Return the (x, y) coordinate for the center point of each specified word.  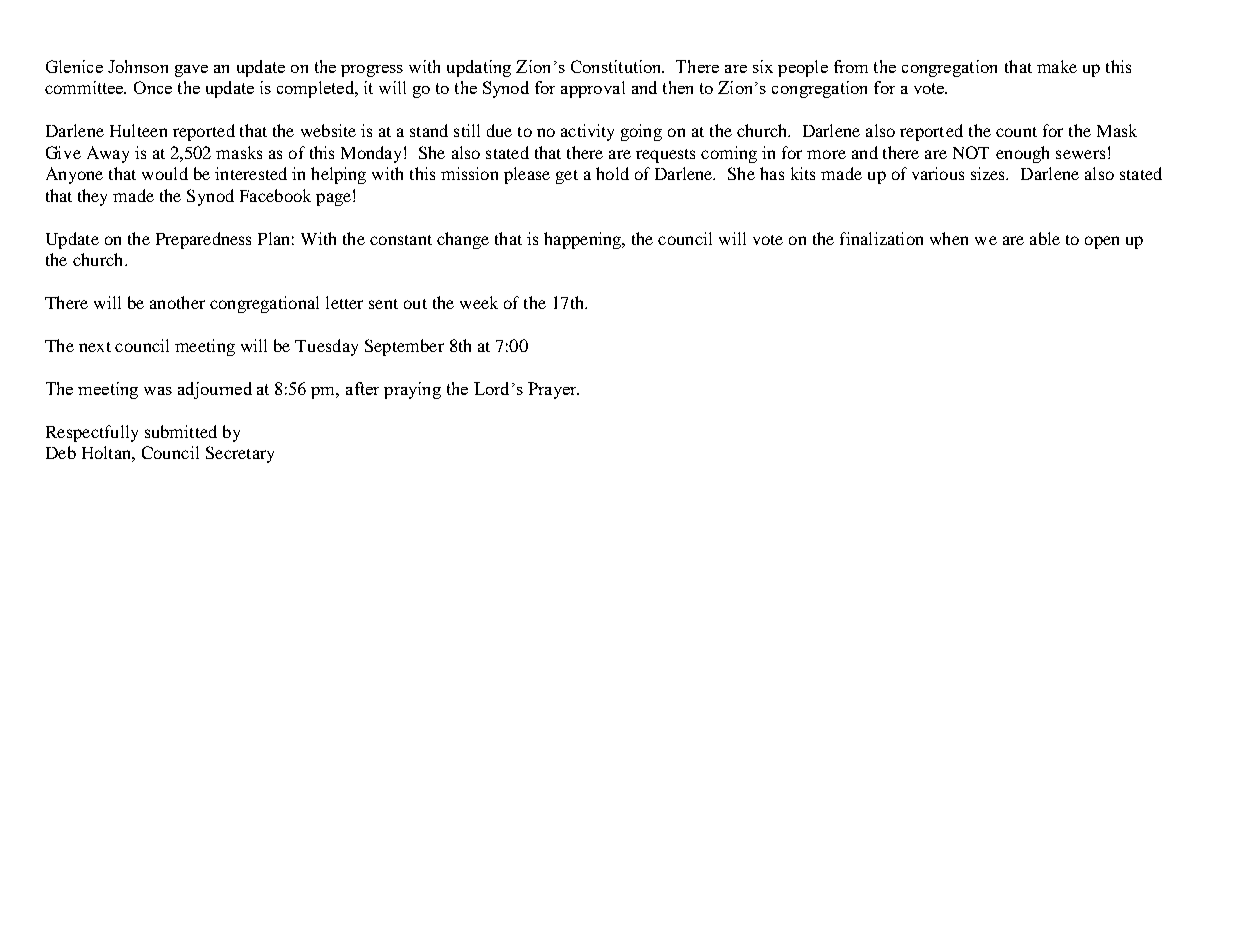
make (1057, 66)
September (404, 347)
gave (191, 71)
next (95, 347)
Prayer (553, 390)
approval (593, 89)
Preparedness (203, 240)
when (949, 238)
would (165, 173)
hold (612, 173)
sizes (989, 173)
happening (584, 240)
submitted (181, 431)
